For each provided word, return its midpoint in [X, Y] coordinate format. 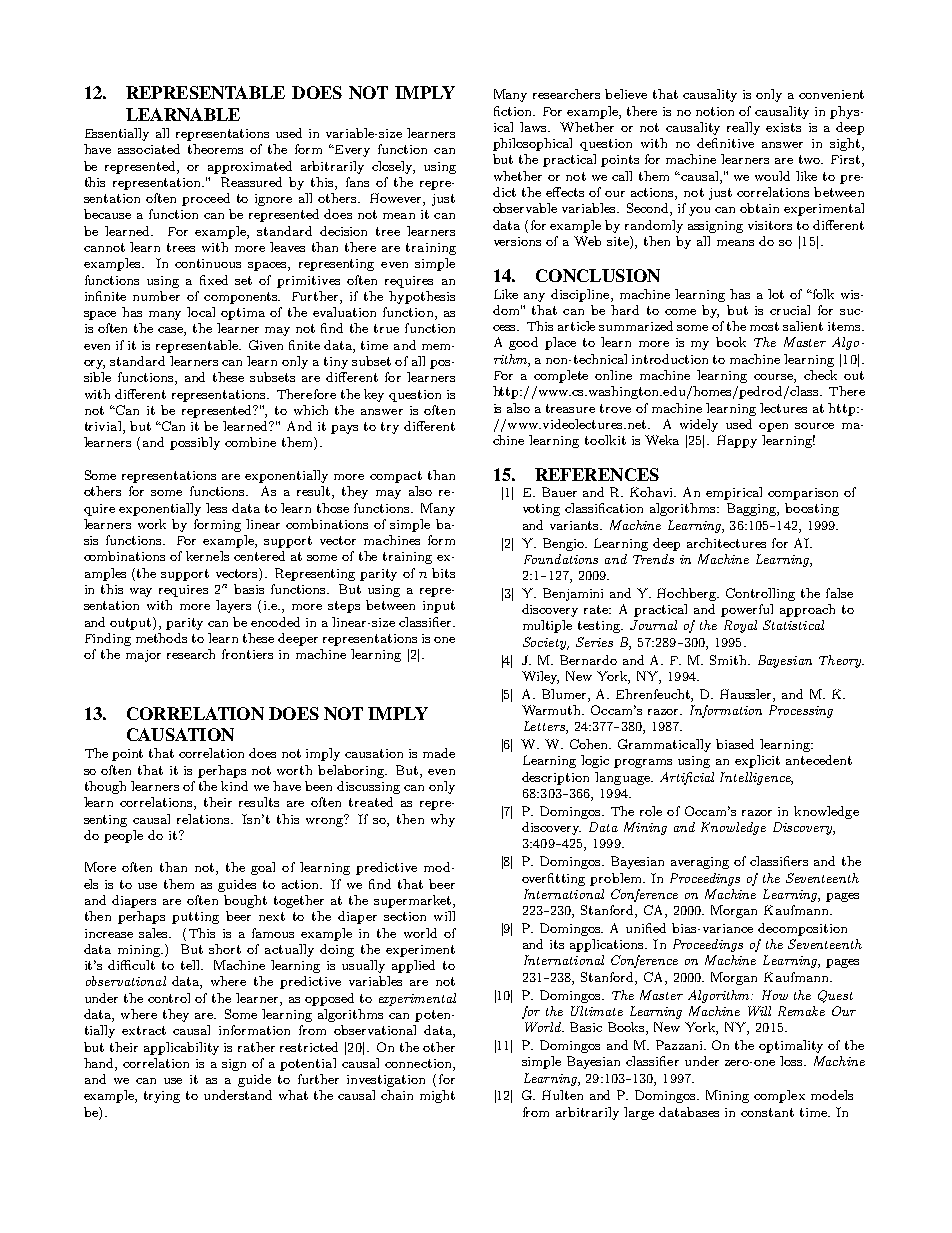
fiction [514, 111]
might [437, 1096]
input [439, 607]
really [743, 128]
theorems [215, 149]
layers [233, 606]
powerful [747, 610]
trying [162, 1097]
